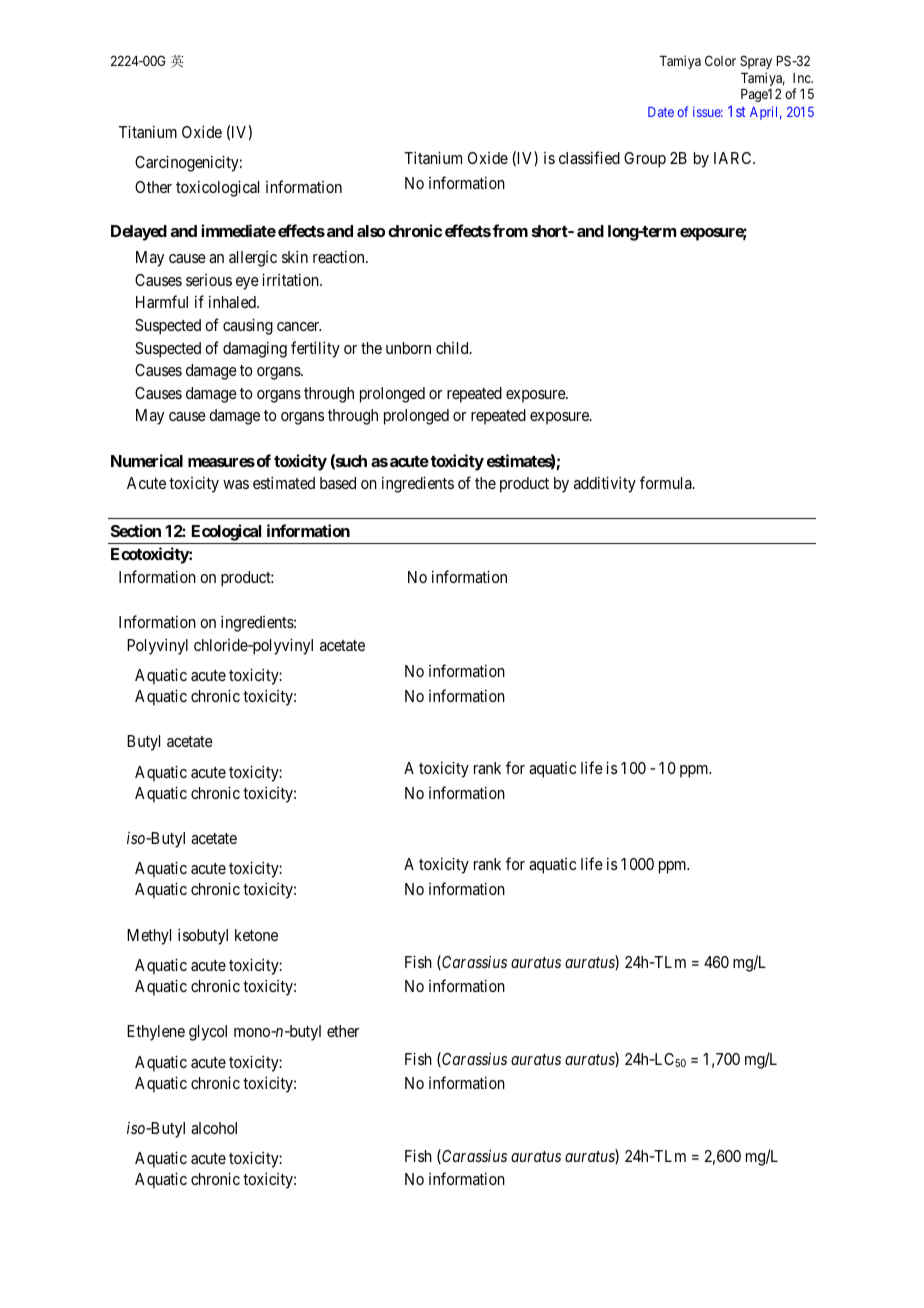 The width and height of the screenshot is (924, 1308). I want to click on formula, so click(667, 482).
